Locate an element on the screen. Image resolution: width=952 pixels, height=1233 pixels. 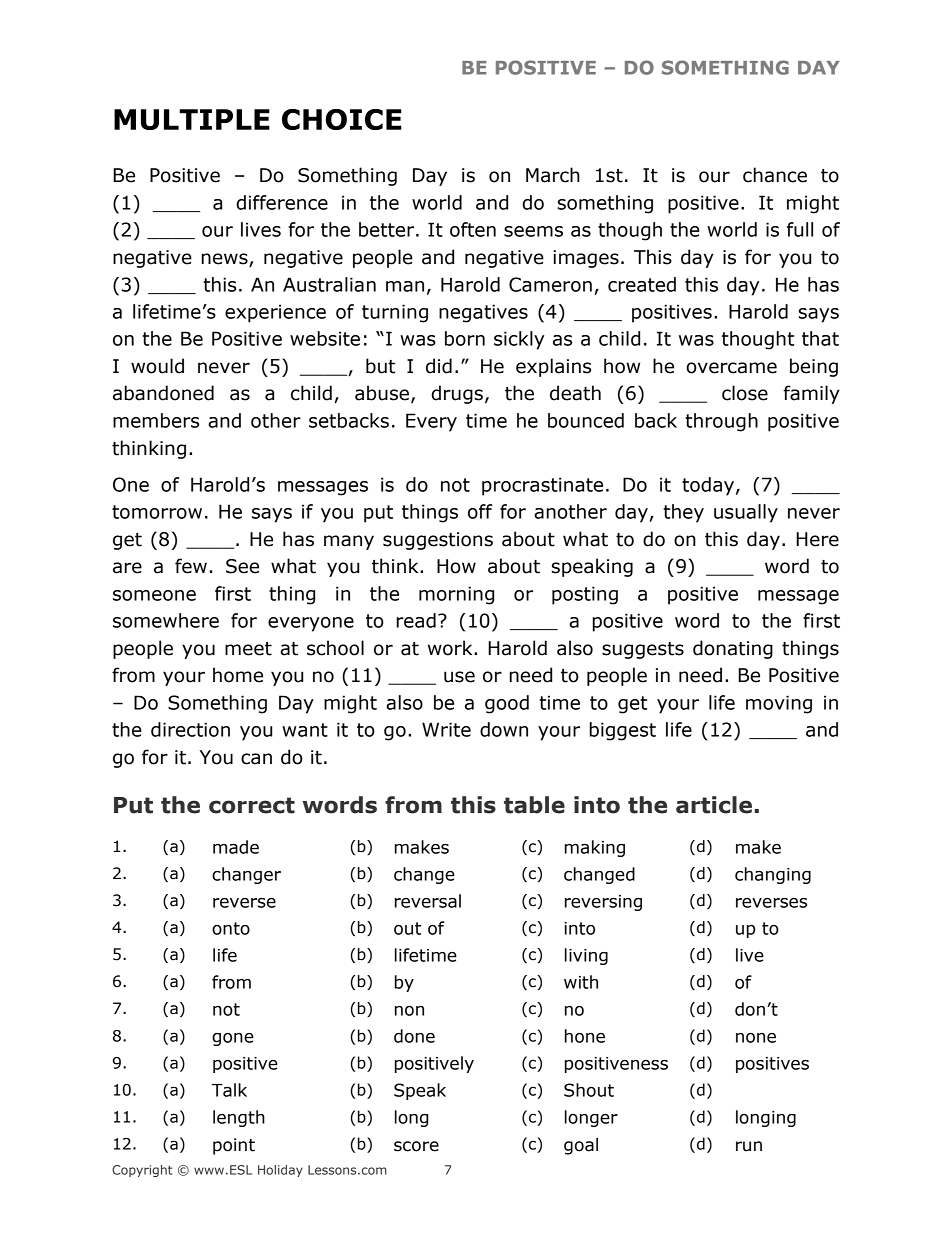
point is located at coordinates (234, 1146).
